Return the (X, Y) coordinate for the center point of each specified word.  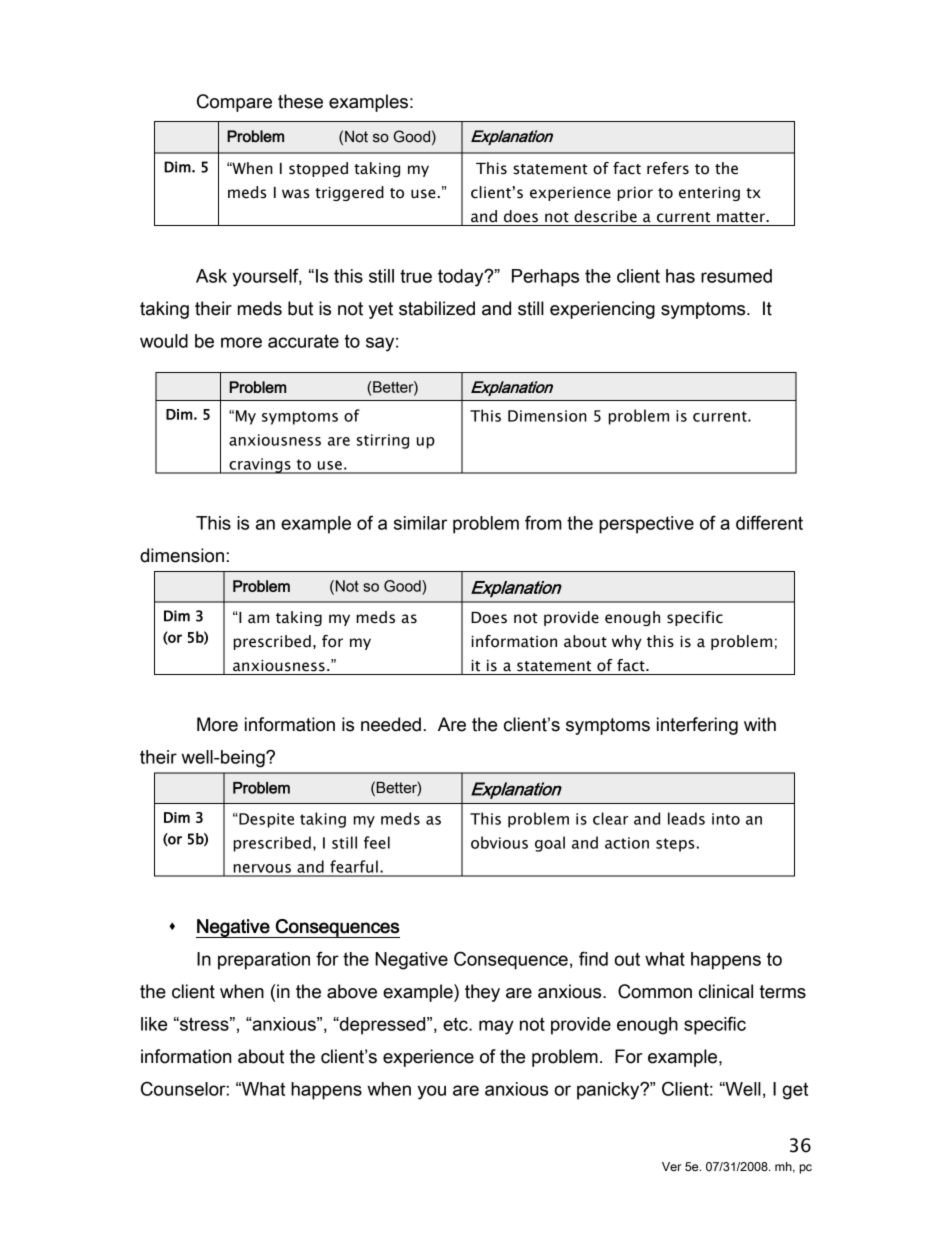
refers (668, 168)
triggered (349, 193)
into (726, 819)
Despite (265, 820)
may (496, 1027)
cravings (260, 466)
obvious (499, 842)
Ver (672, 1166)
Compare (234, 103)
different (769, 522)
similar (420, 523)
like (154, 1024)
